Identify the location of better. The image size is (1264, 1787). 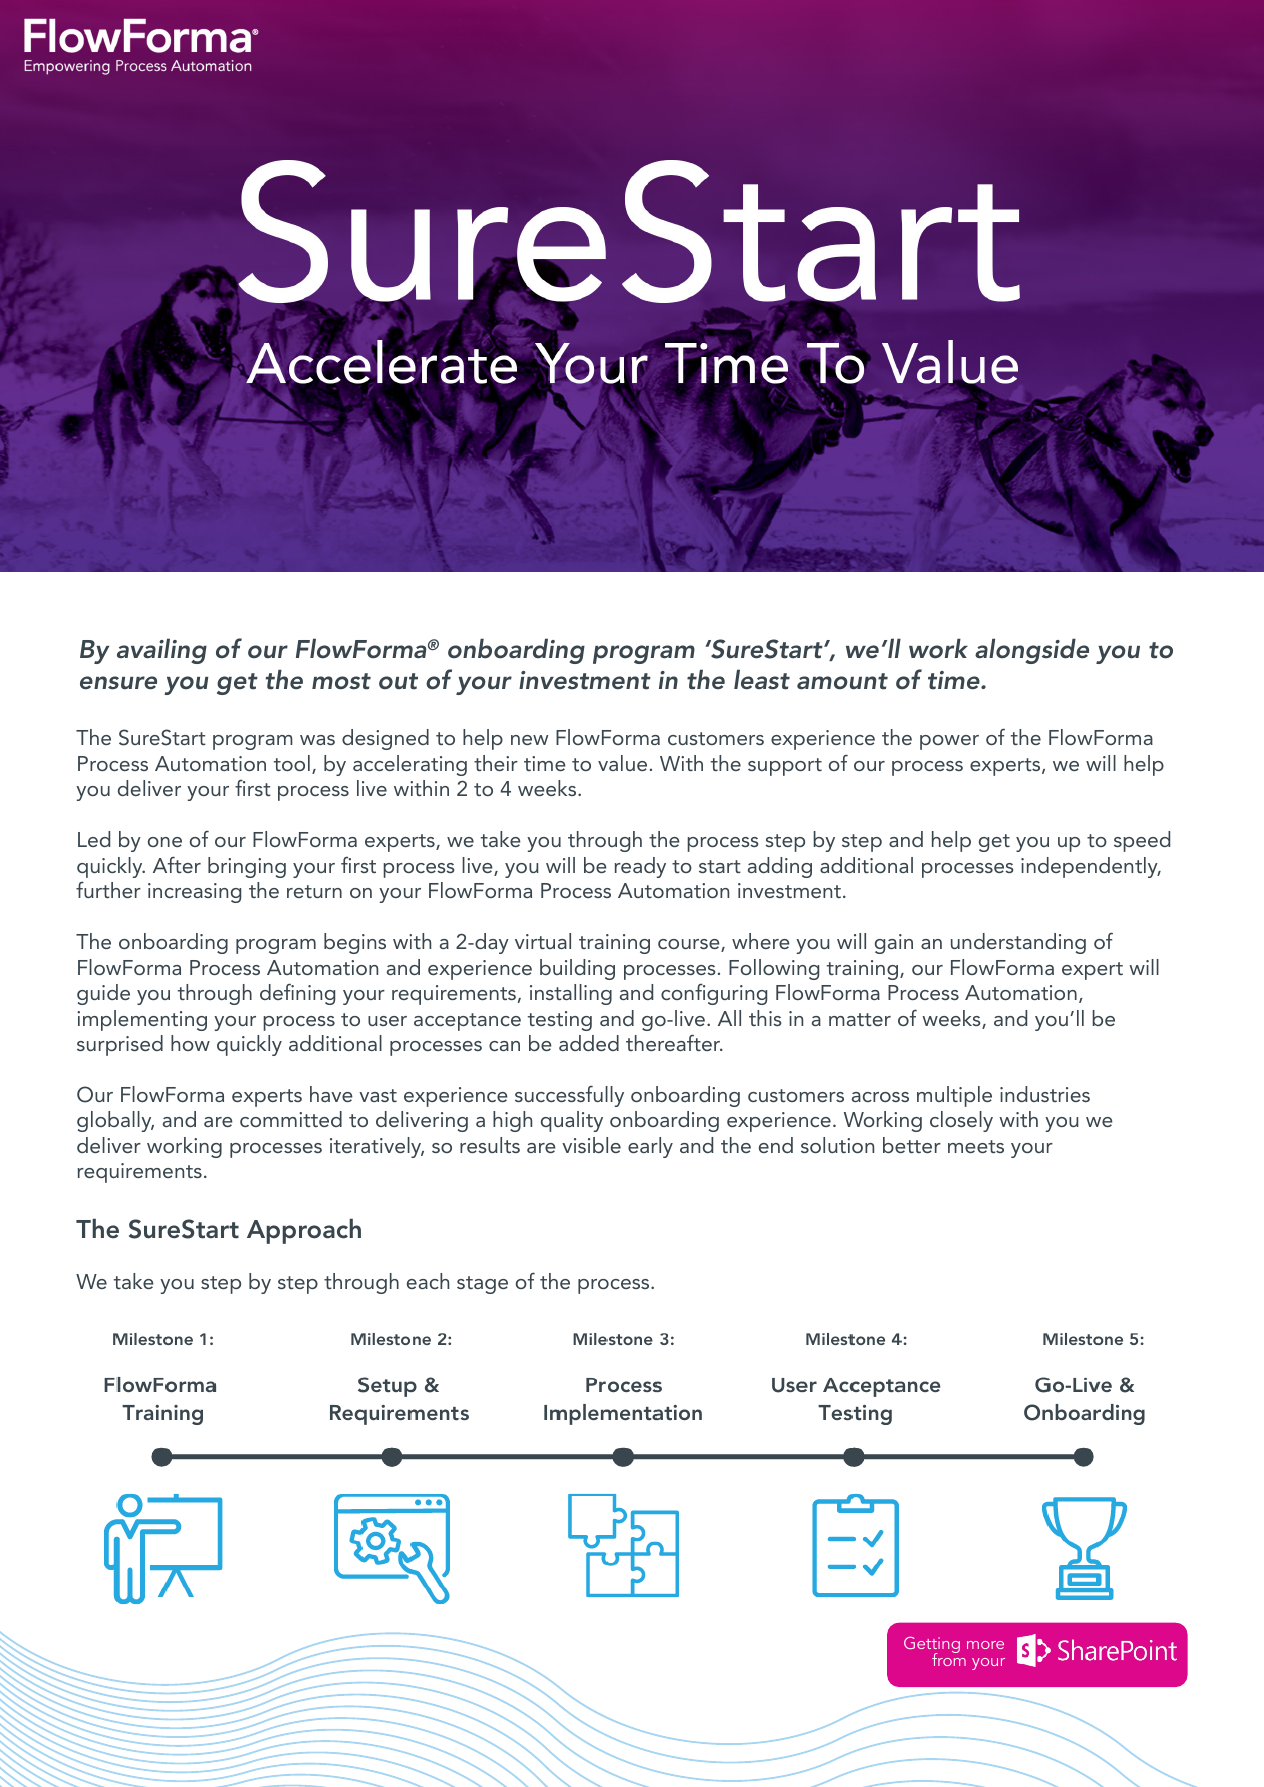
(912, 1145).
